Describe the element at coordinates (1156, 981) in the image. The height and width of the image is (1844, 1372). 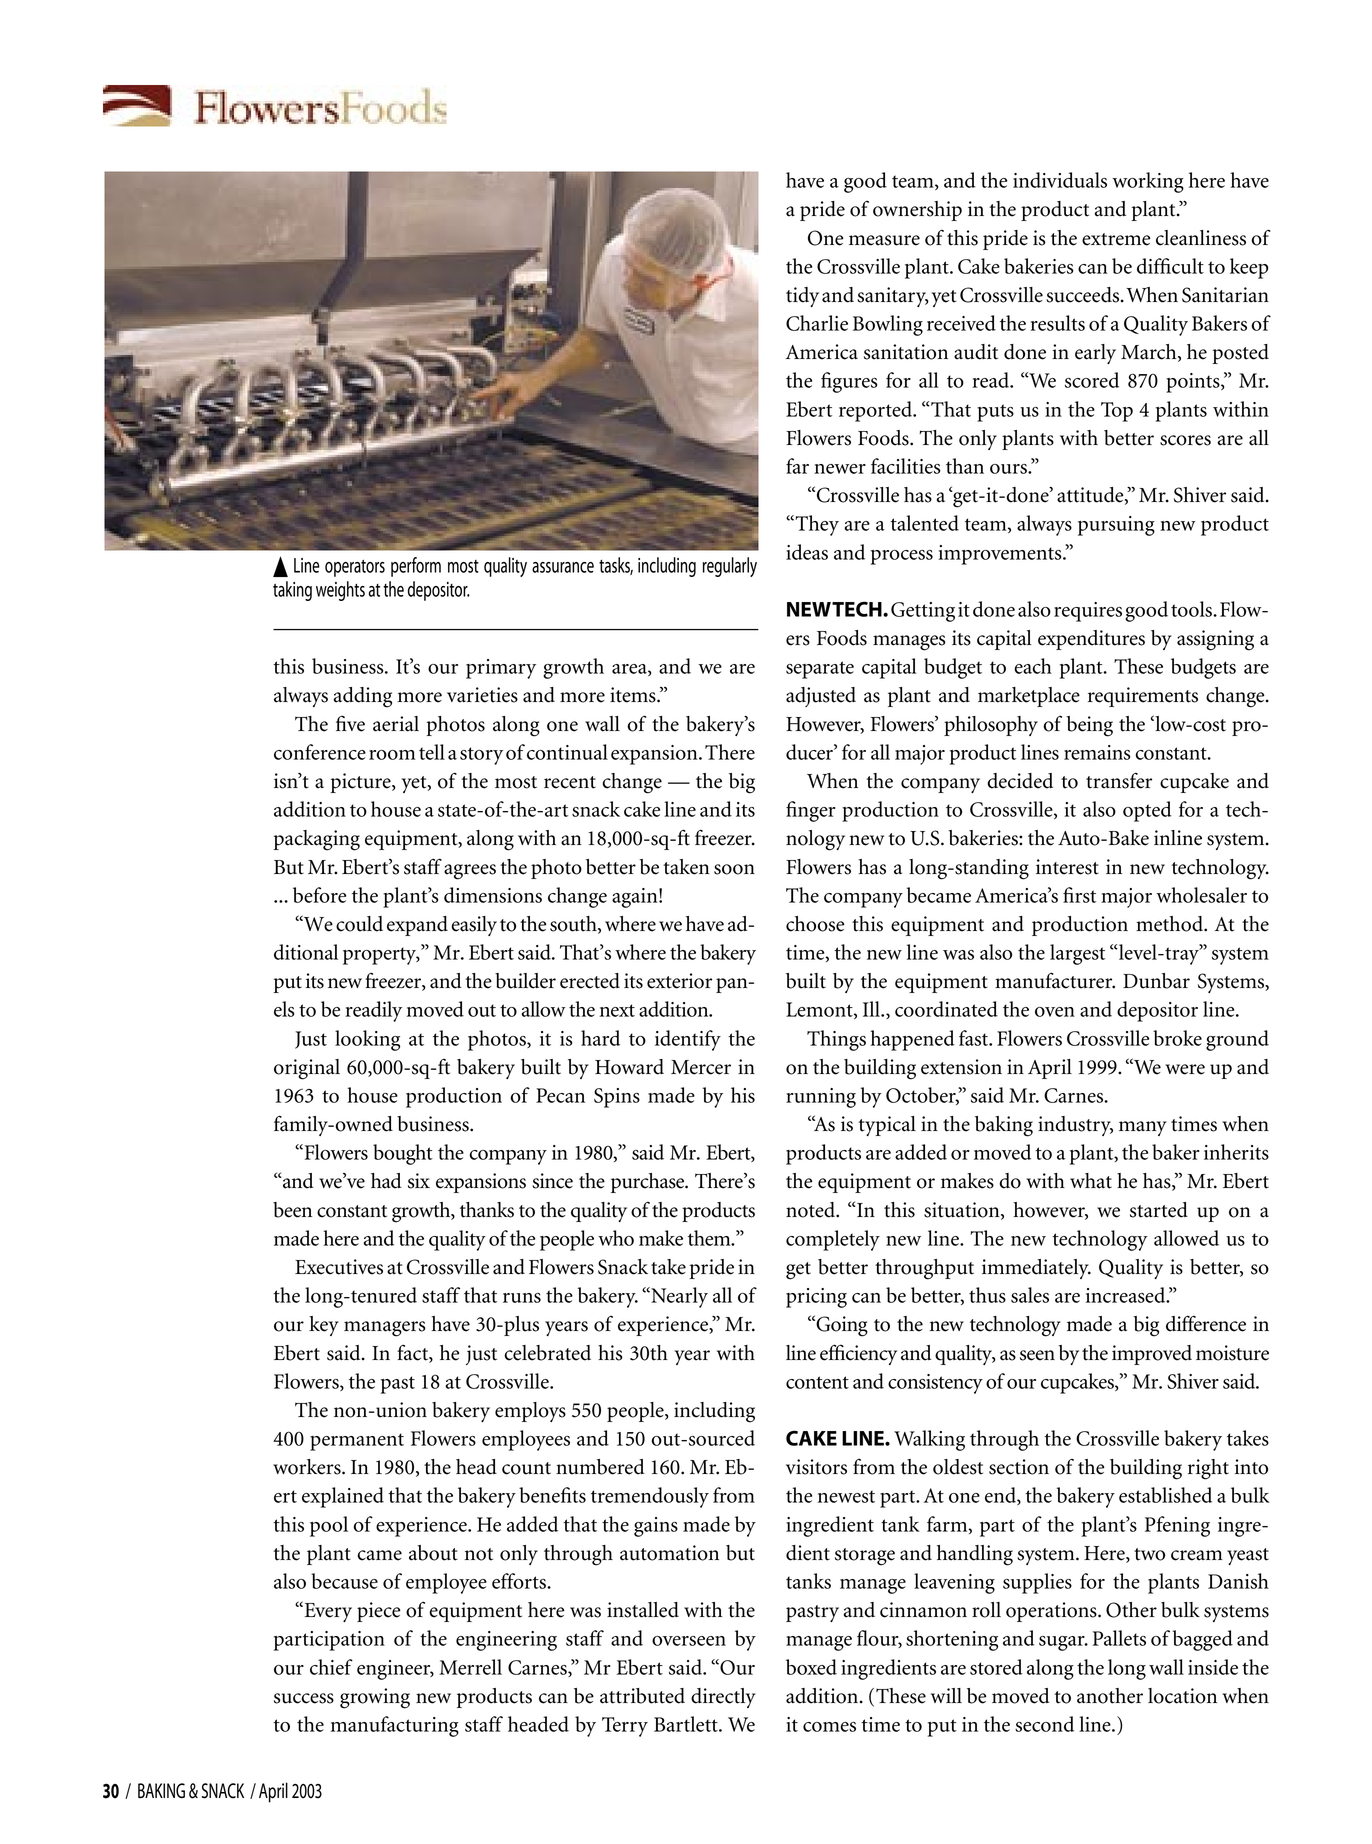
I see `Dunbar` at that location.
